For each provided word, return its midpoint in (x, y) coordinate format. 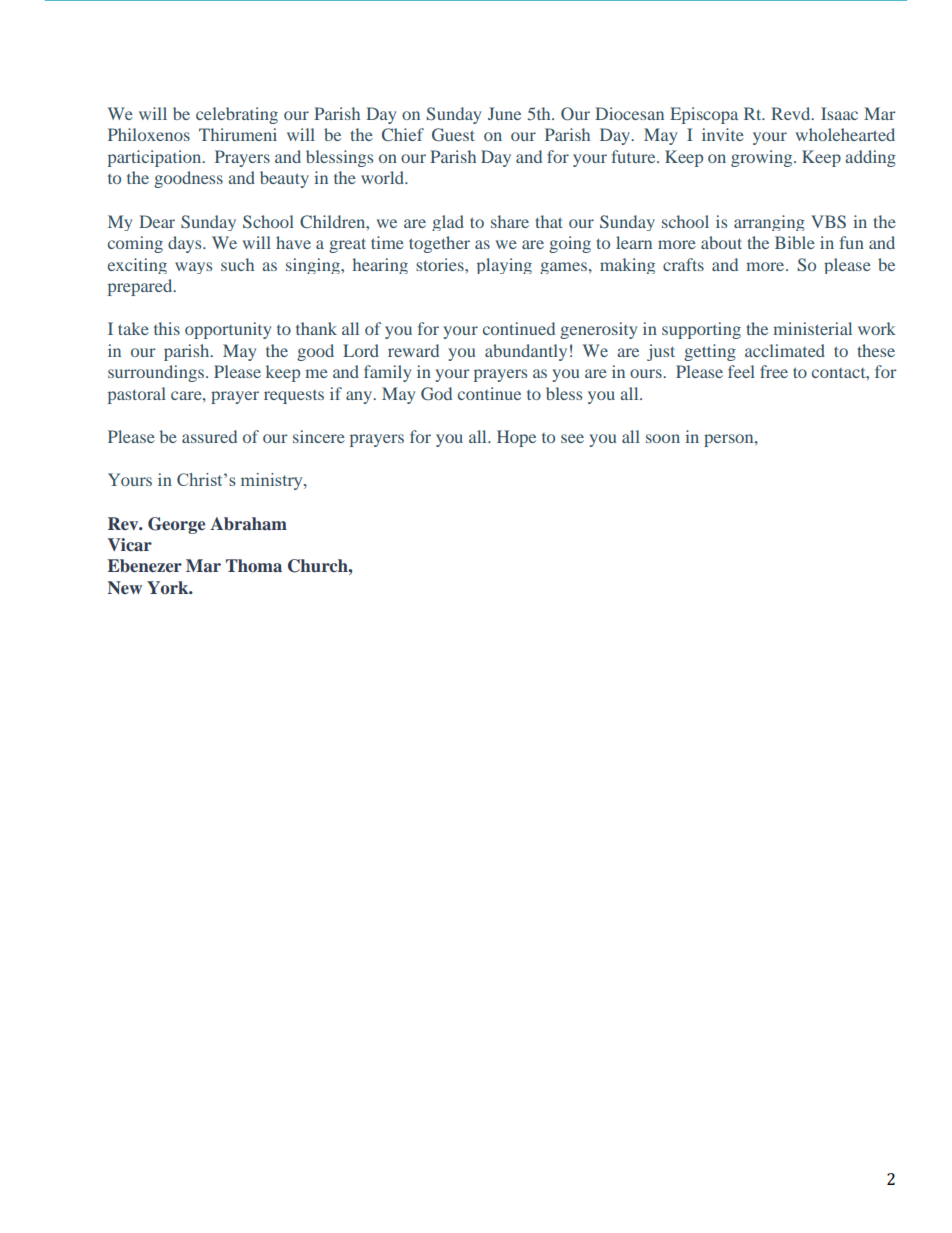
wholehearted (845, 134)
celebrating (237, 115)
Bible (795, 242)
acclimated (785, 350)
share (510, 221)
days (186, 244)
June (504, 113)
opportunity (228, 330)
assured (209, 436)
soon (663, 438)
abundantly (526, 352)
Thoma (254, 566)
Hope (516, 438)
